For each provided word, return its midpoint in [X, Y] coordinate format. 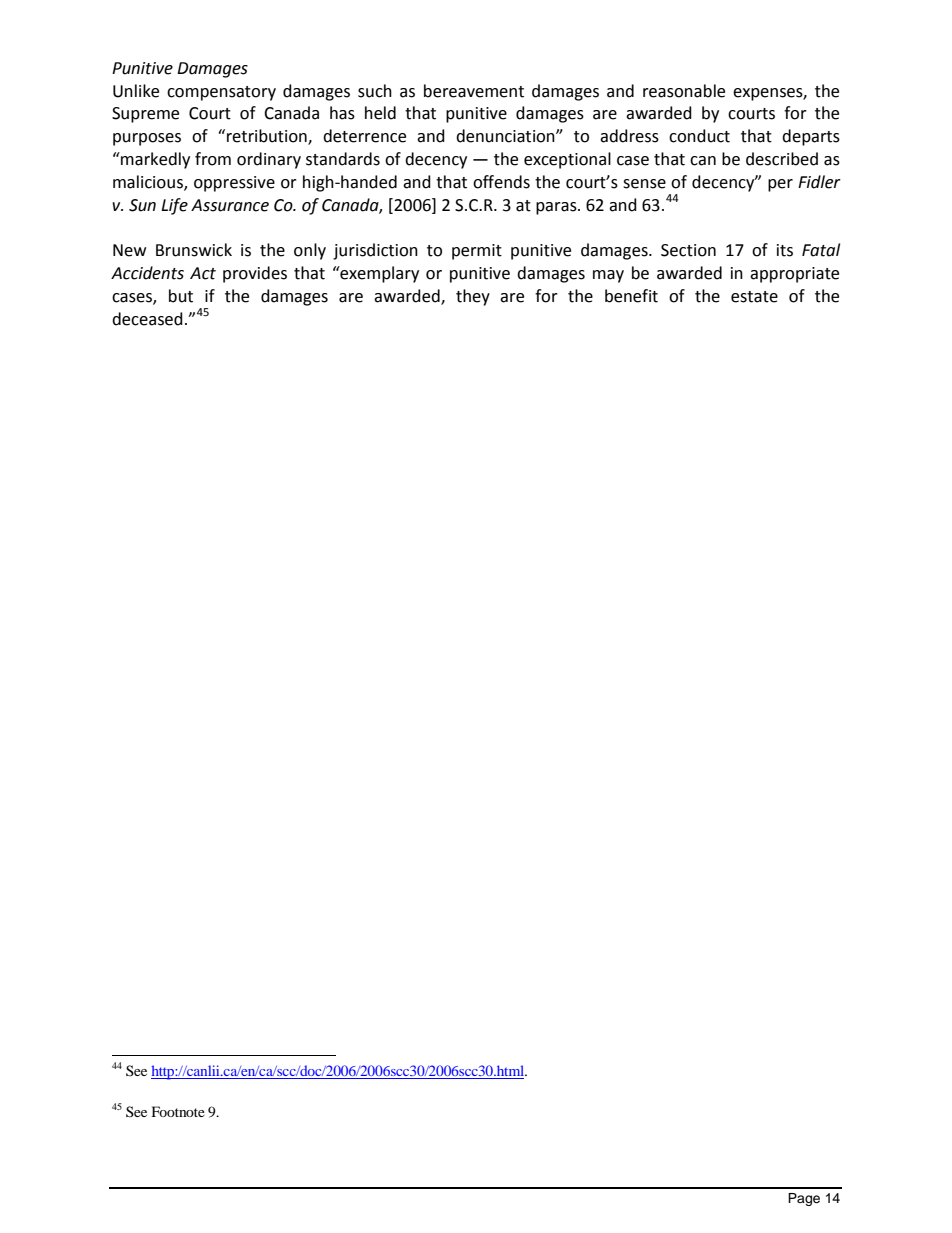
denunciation [506, 136]
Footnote [178, 1111]
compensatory [221, 93]
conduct [699, 136]
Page [804, 1199]
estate [754, 297]
